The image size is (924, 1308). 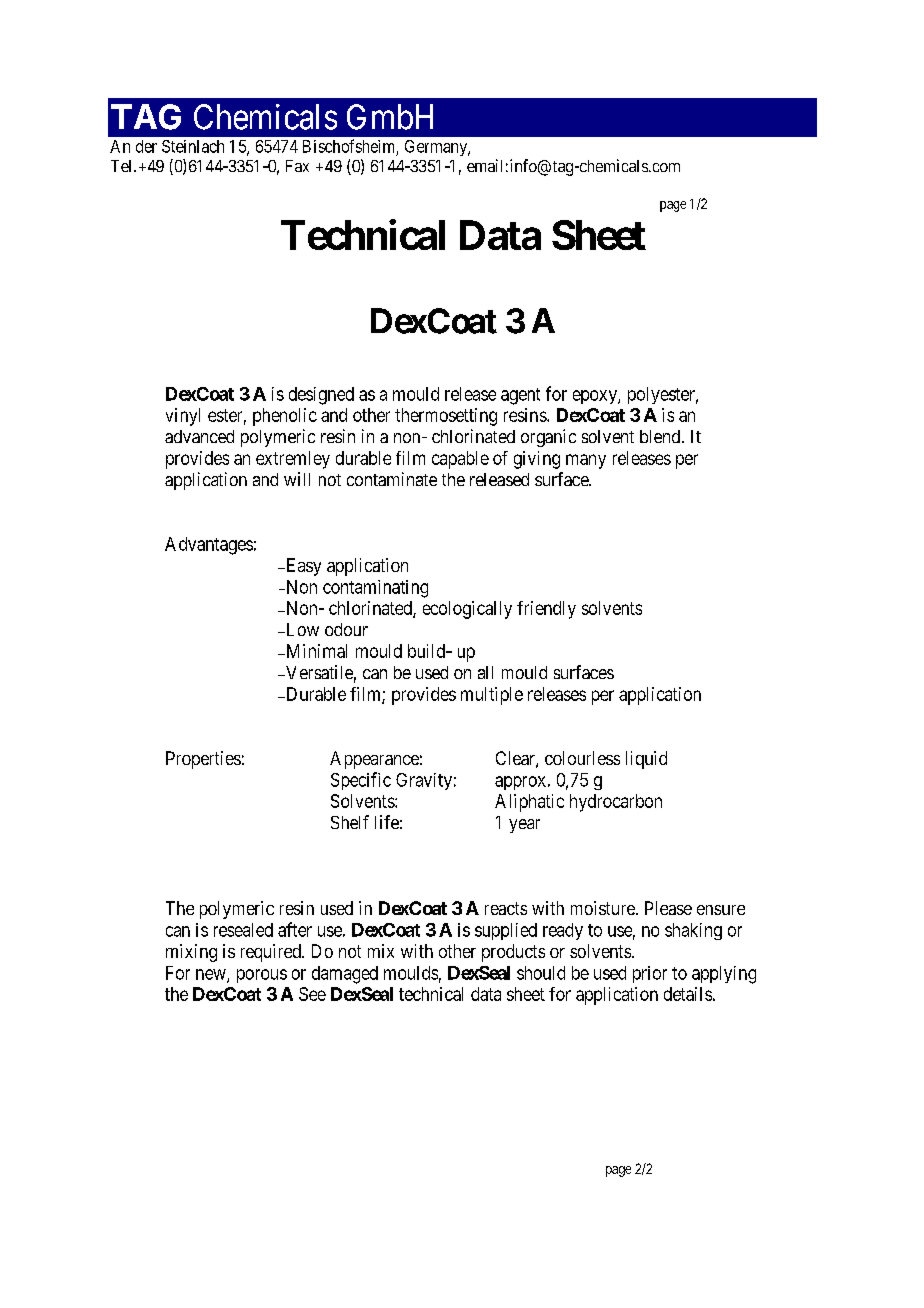 I want to click on ecologically, so click(x=467, y=610).
